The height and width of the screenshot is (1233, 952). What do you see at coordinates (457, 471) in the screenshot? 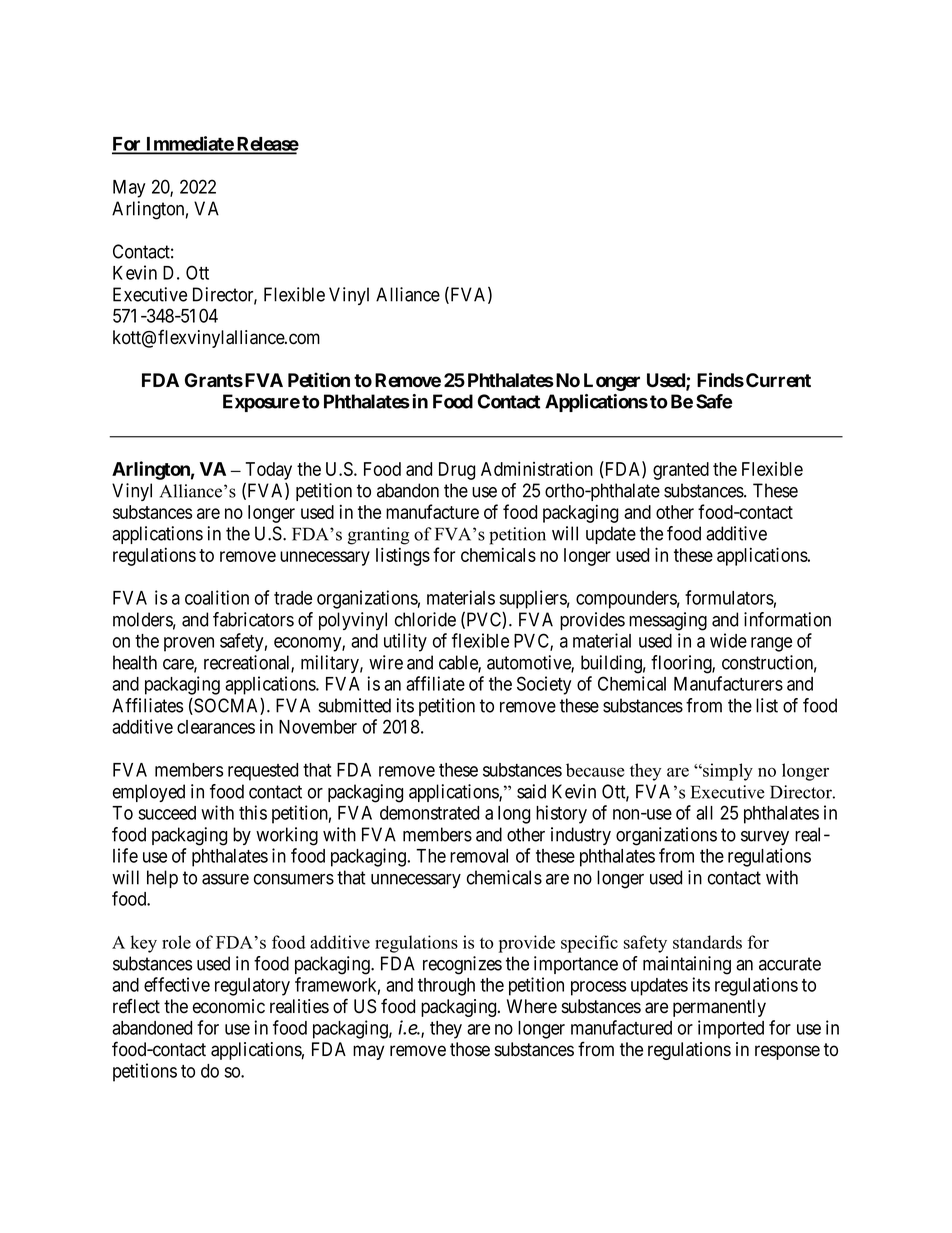
I see `Drug` at bounding box center [457, 471].
